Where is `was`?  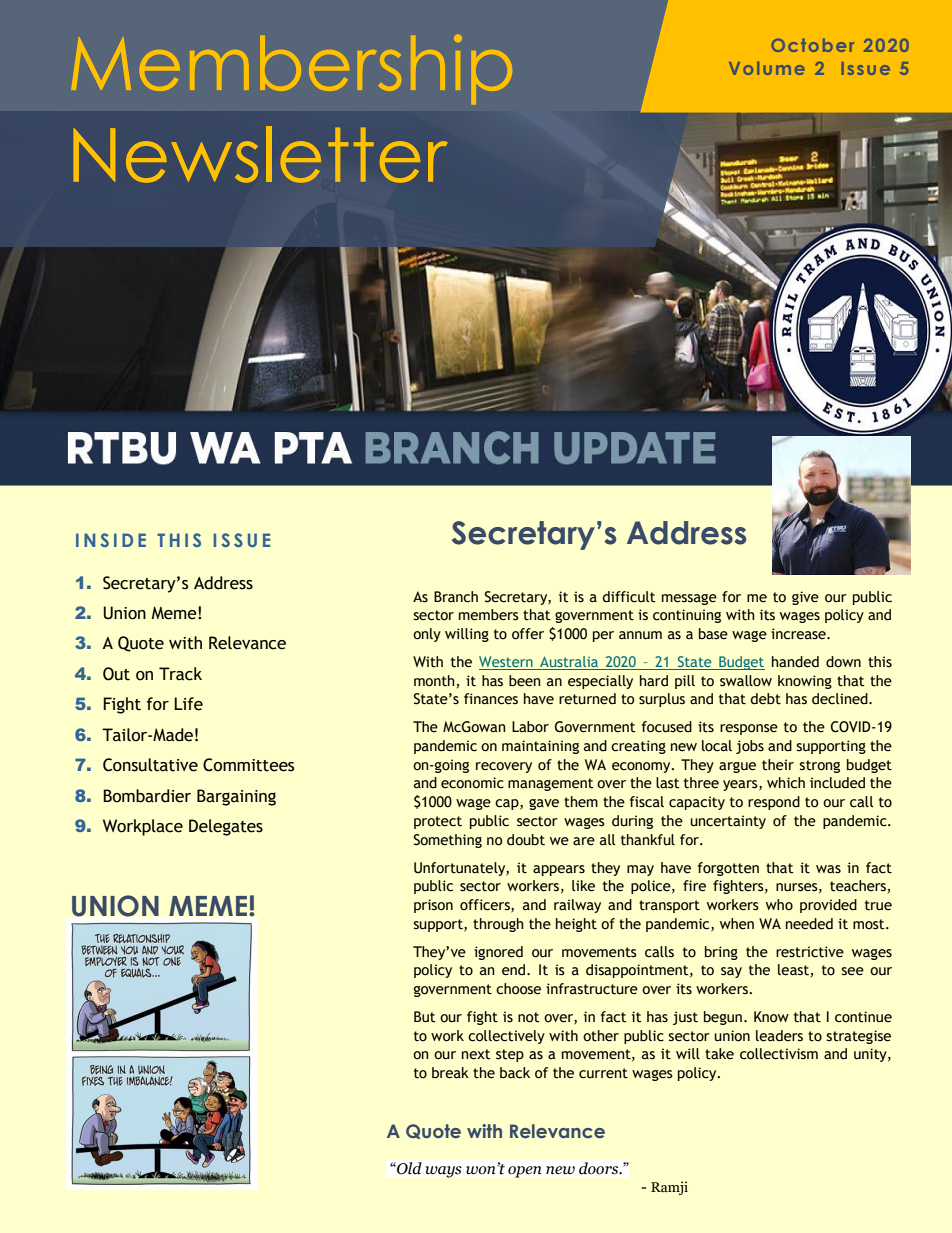 was is located at coordinates (828, 869).
